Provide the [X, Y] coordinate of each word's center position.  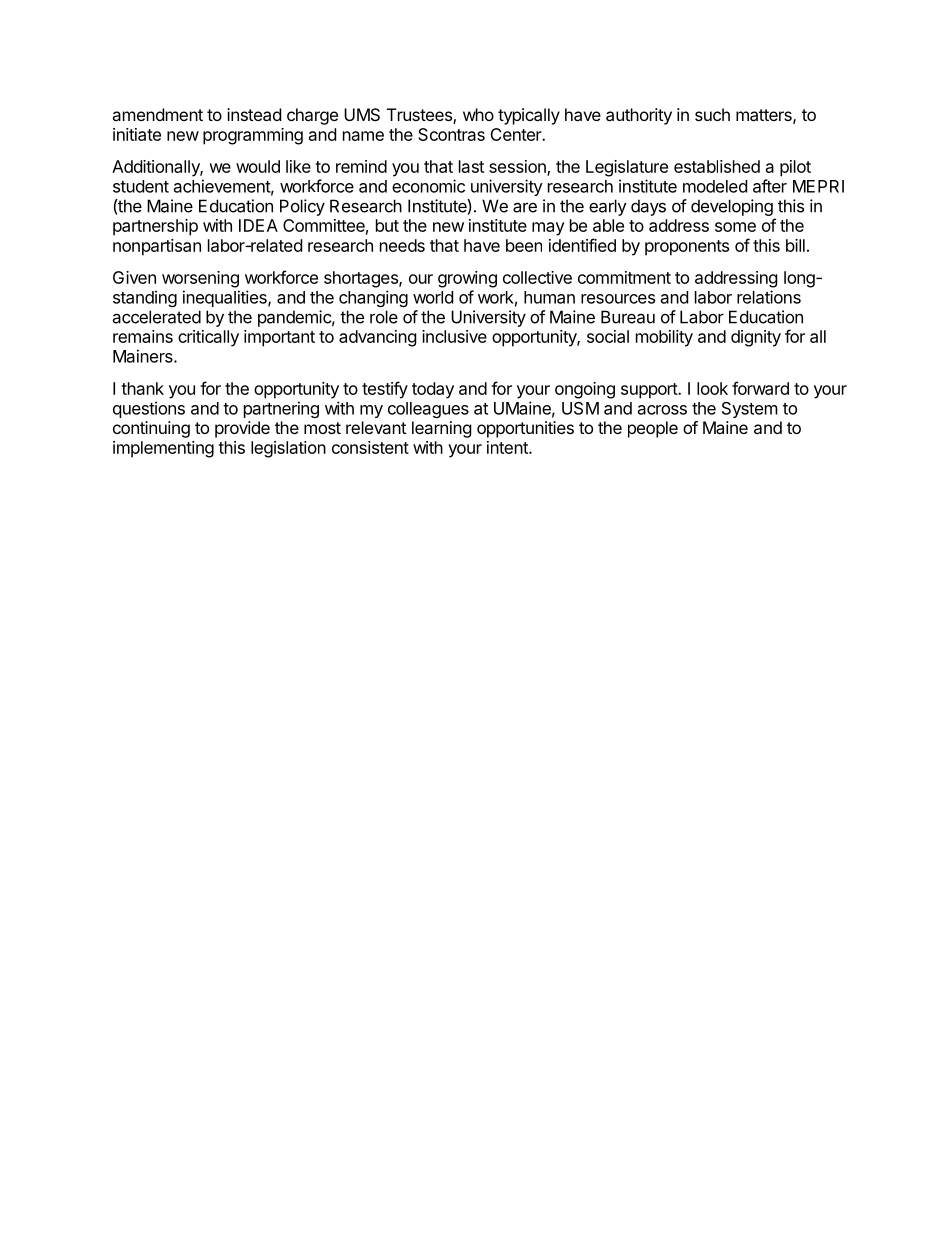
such [712, 114]
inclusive [454, 336]
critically [208, 338]
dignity [756, 338]
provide [242, 429]
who [478, 114]
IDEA [258, 225]
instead [254, 114]
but [387, 225]
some [735, 227]
